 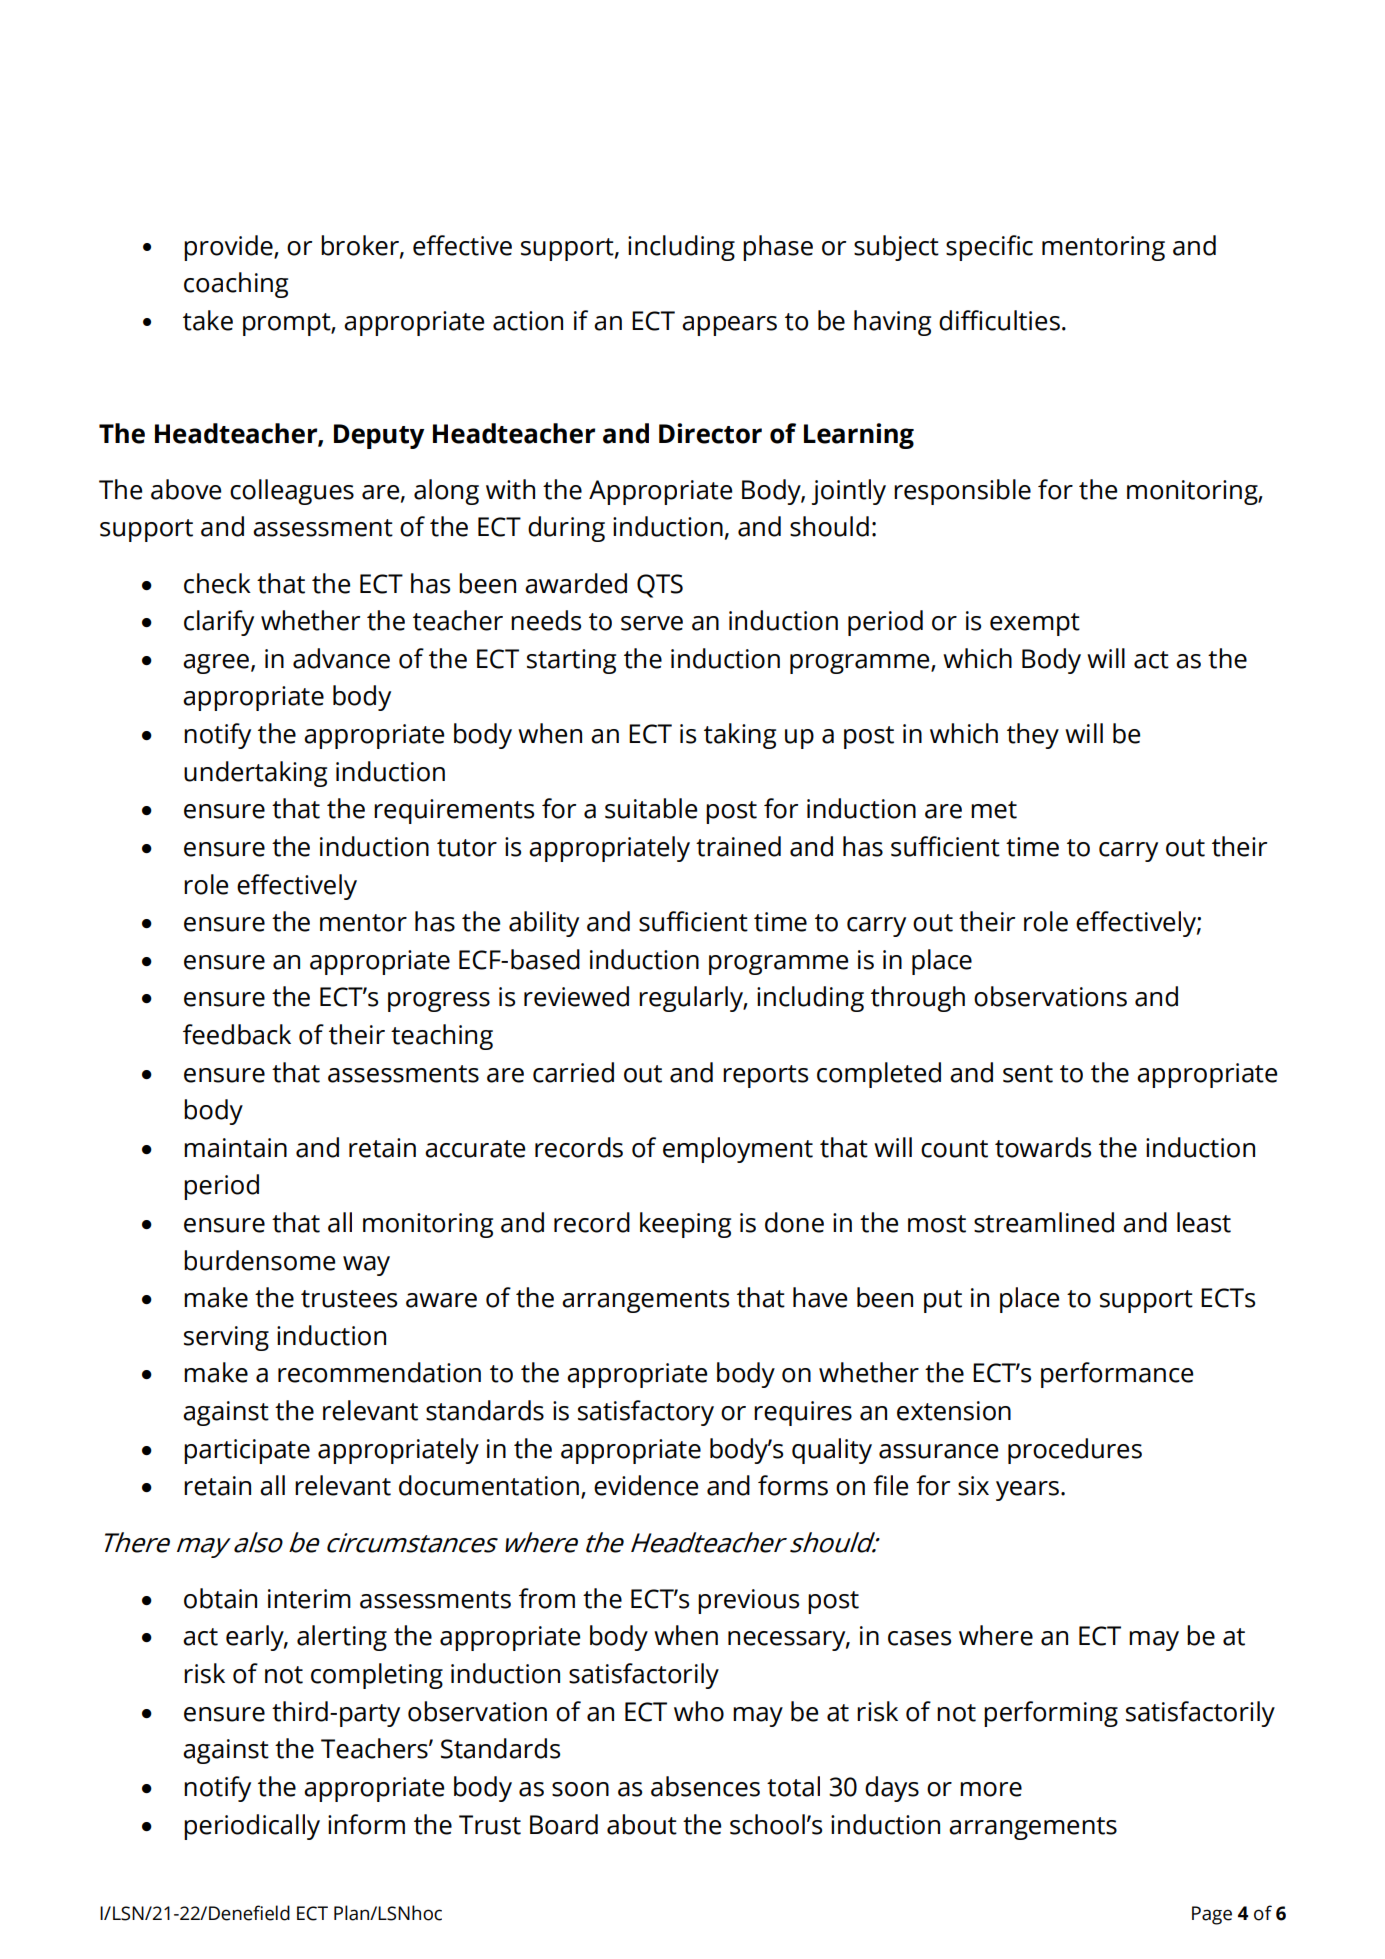 What do you see at coordinates (999, 320) in the page?
I see `difficulties` at bounding box center [999, 320].
